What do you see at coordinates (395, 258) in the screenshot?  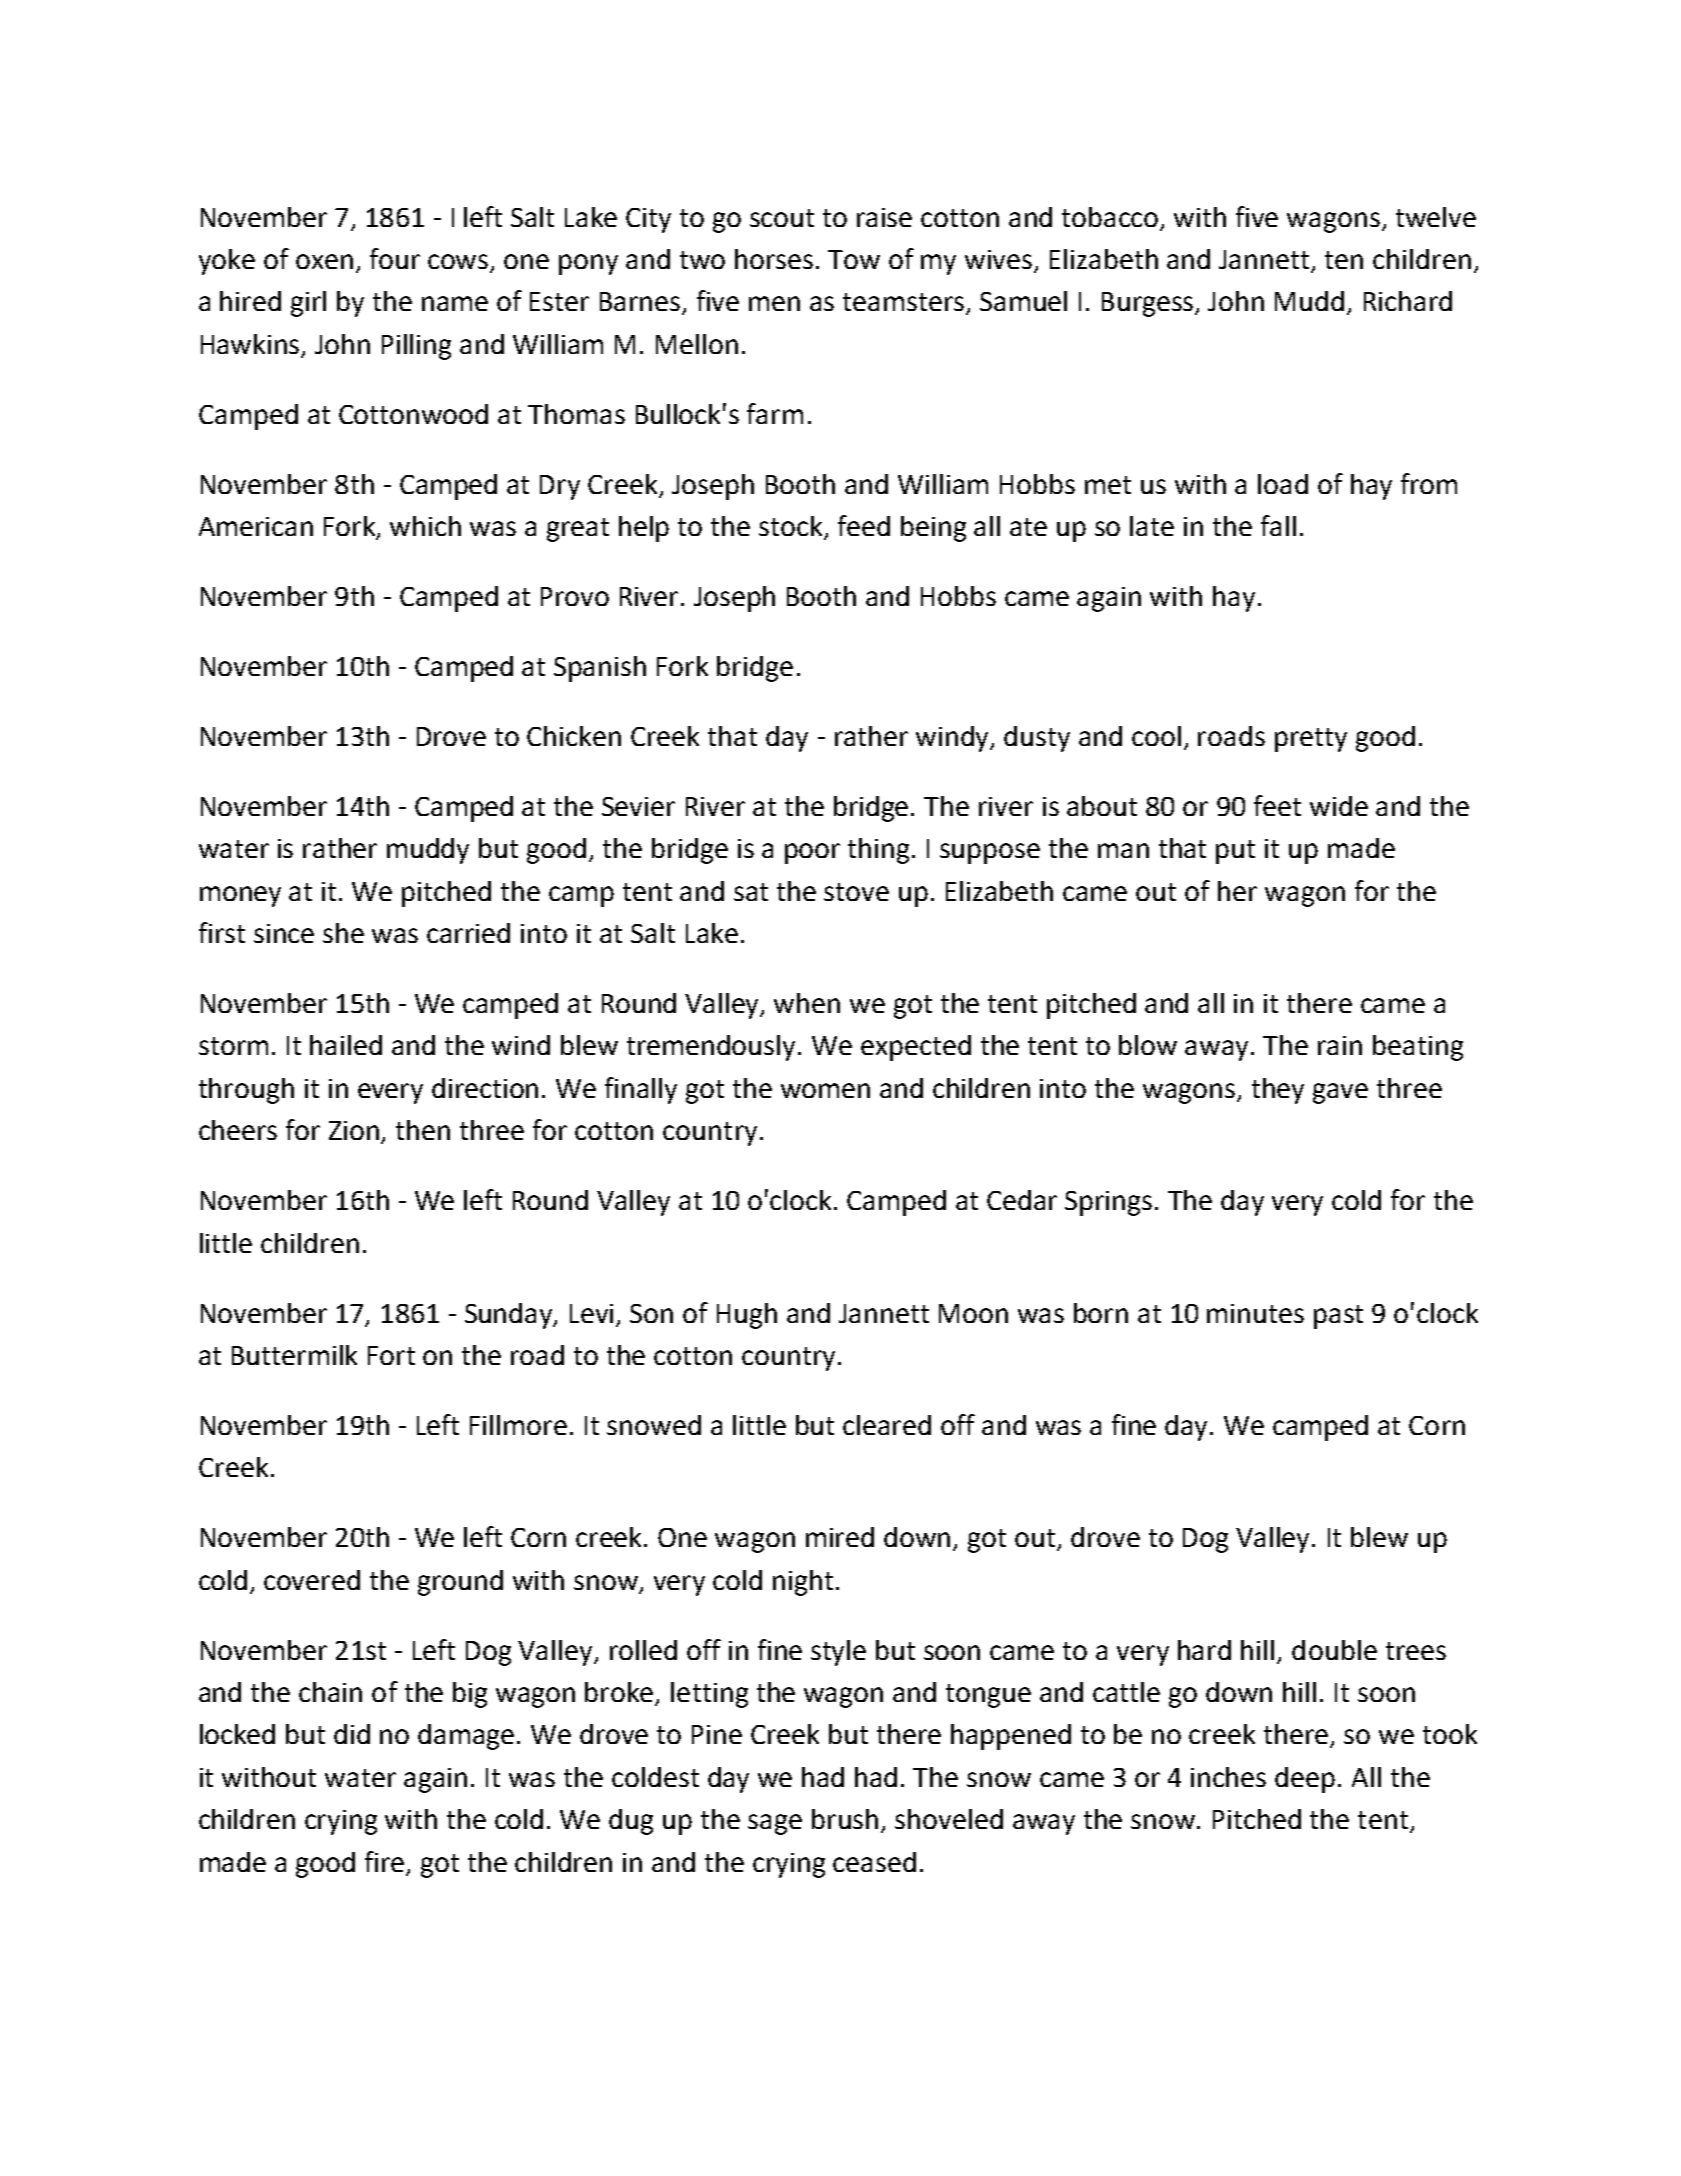 I see `four` at bounding box center [395, 258].
